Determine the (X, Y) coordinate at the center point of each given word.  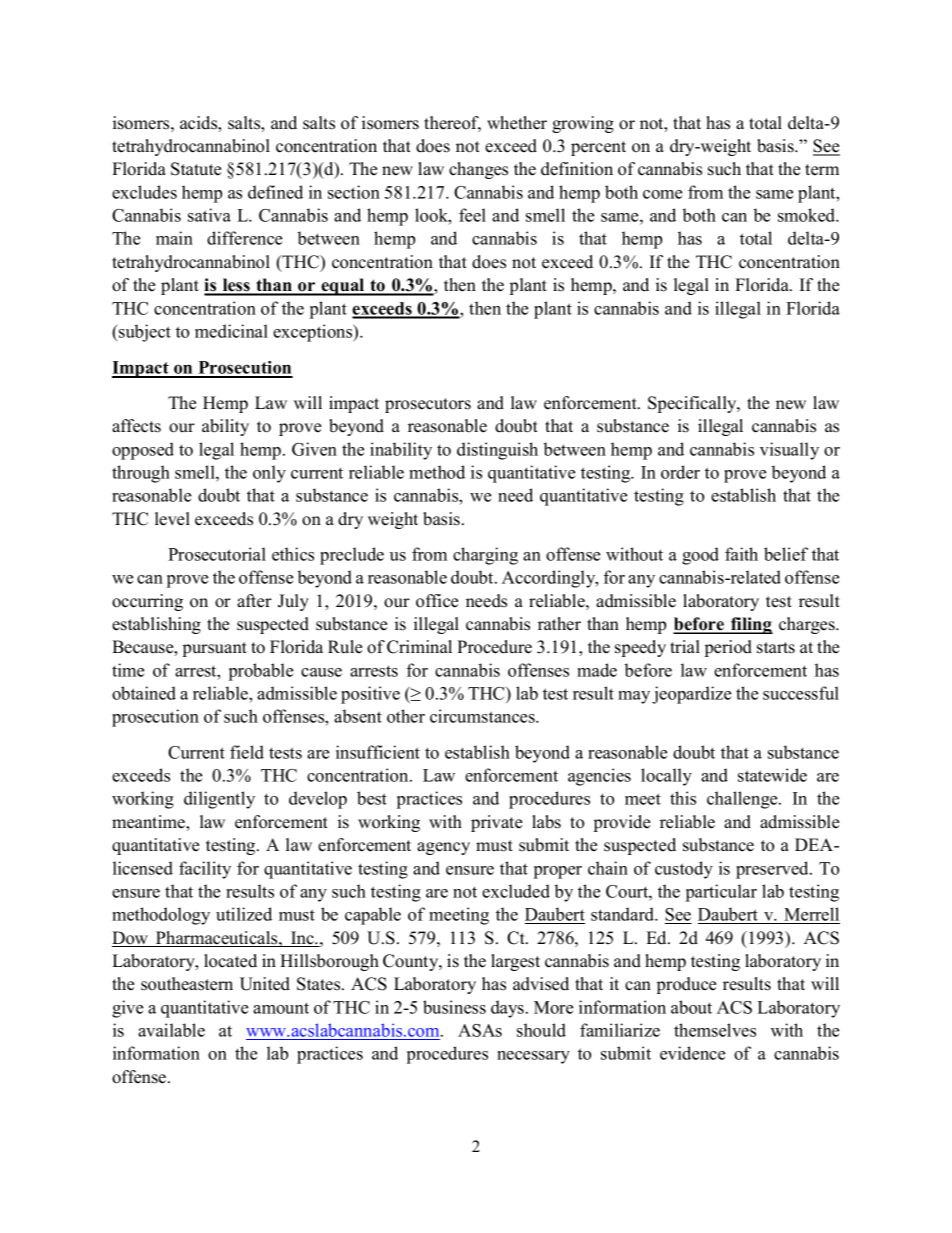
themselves (715, 1030)
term (822, 170)
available (171, 1030)
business (454, 1007)
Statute (196, 169)
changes (478, 170)
